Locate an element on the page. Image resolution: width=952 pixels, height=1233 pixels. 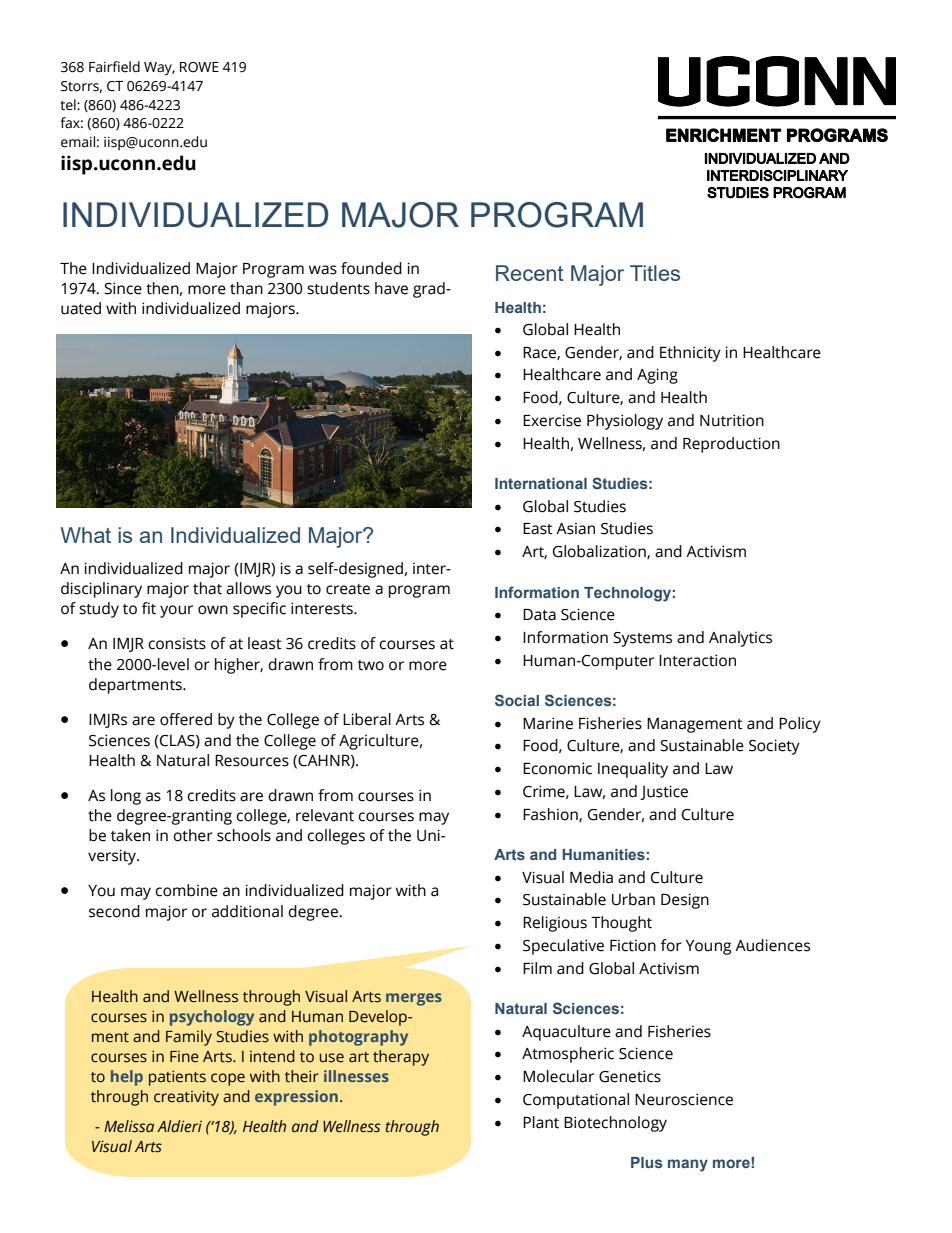
merges is located at coordinates (414, 999).
